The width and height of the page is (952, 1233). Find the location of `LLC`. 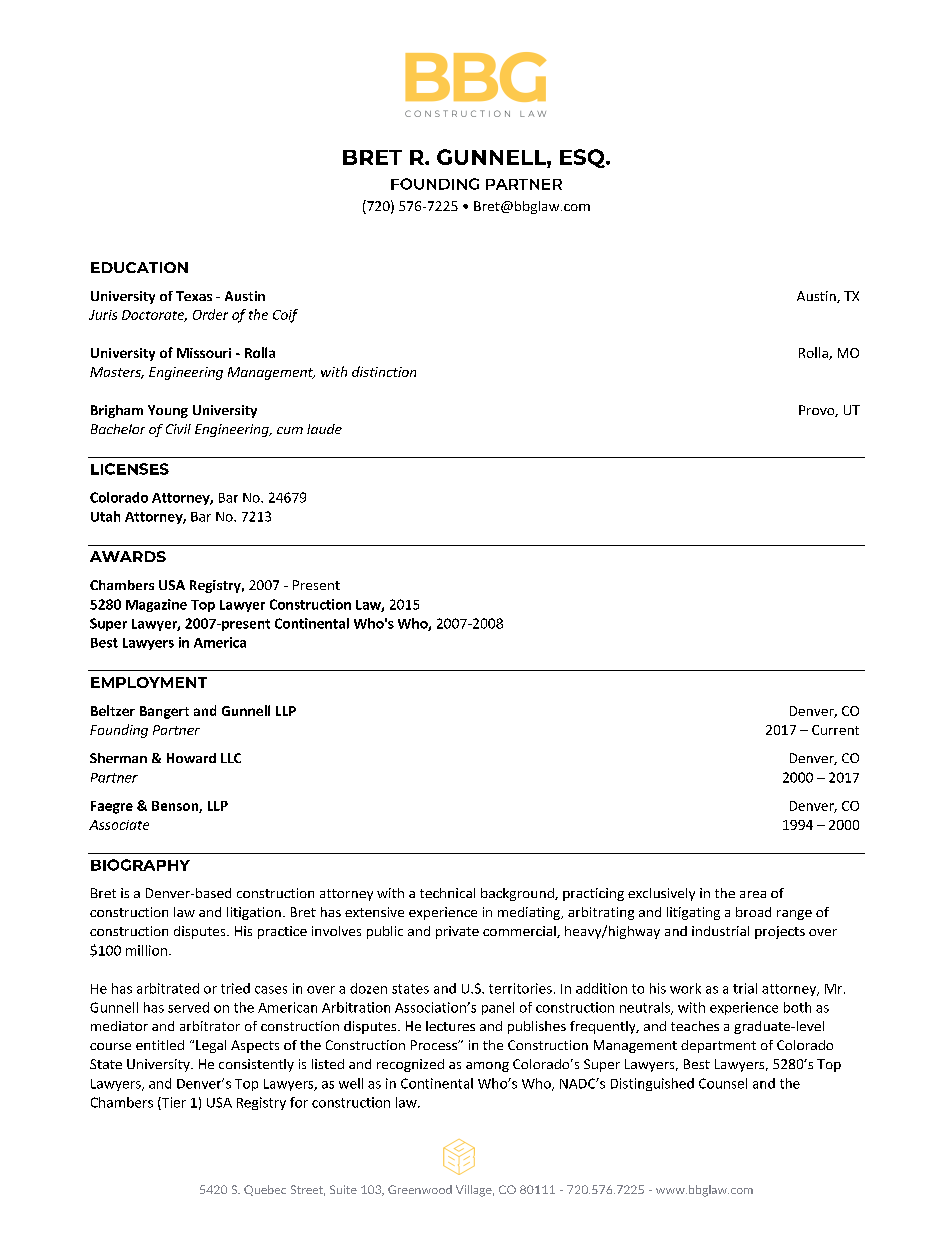

LLC is located at coordinates (231, 758).
